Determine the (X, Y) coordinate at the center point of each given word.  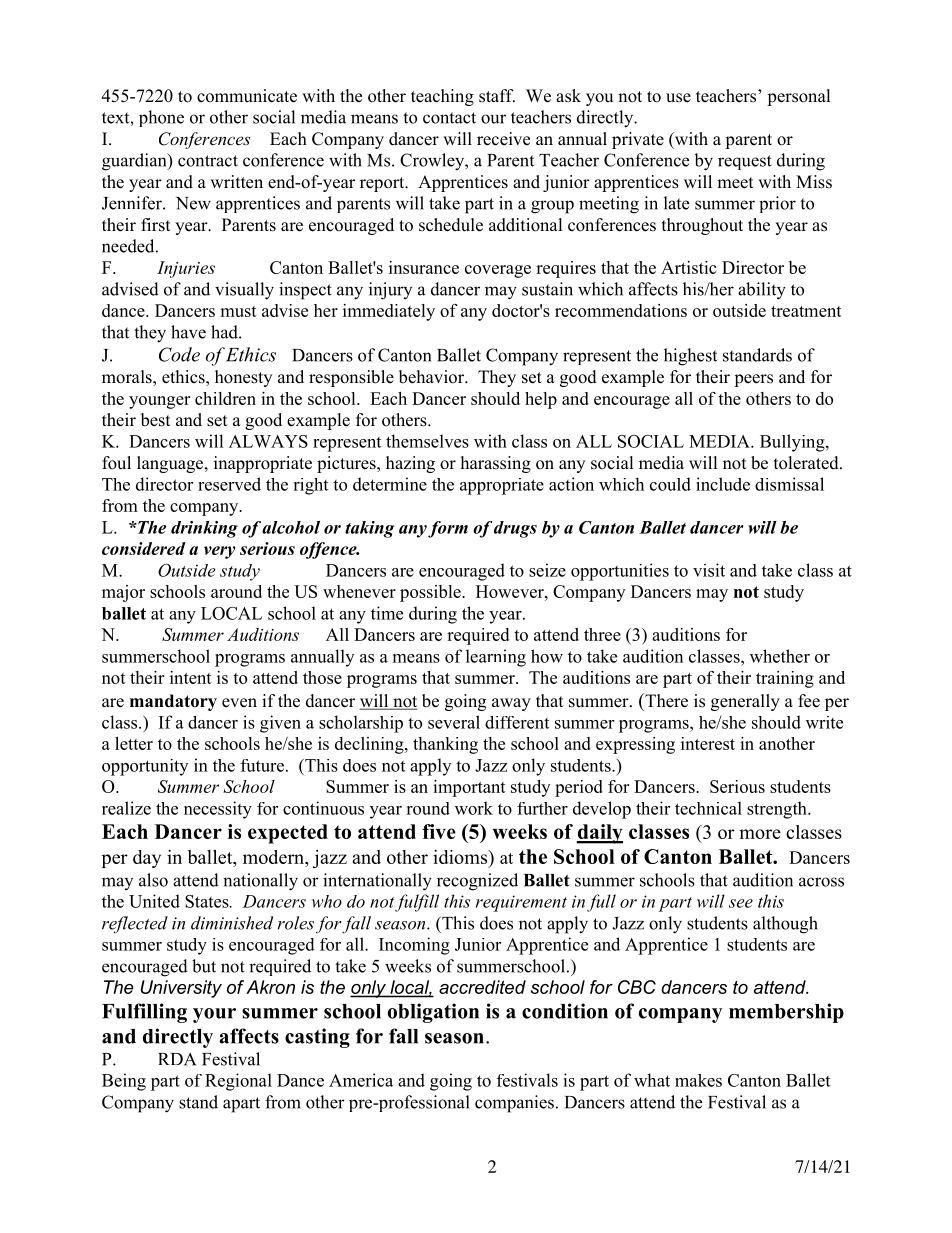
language (171, 464)
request (745, 162)
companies (514, 1104)
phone (161, 118)
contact (449, 118)
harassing (496, 464)
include (723, 484)
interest (708, 743)
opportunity (145, 767)
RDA (177, 1059)
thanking (445, 745)
